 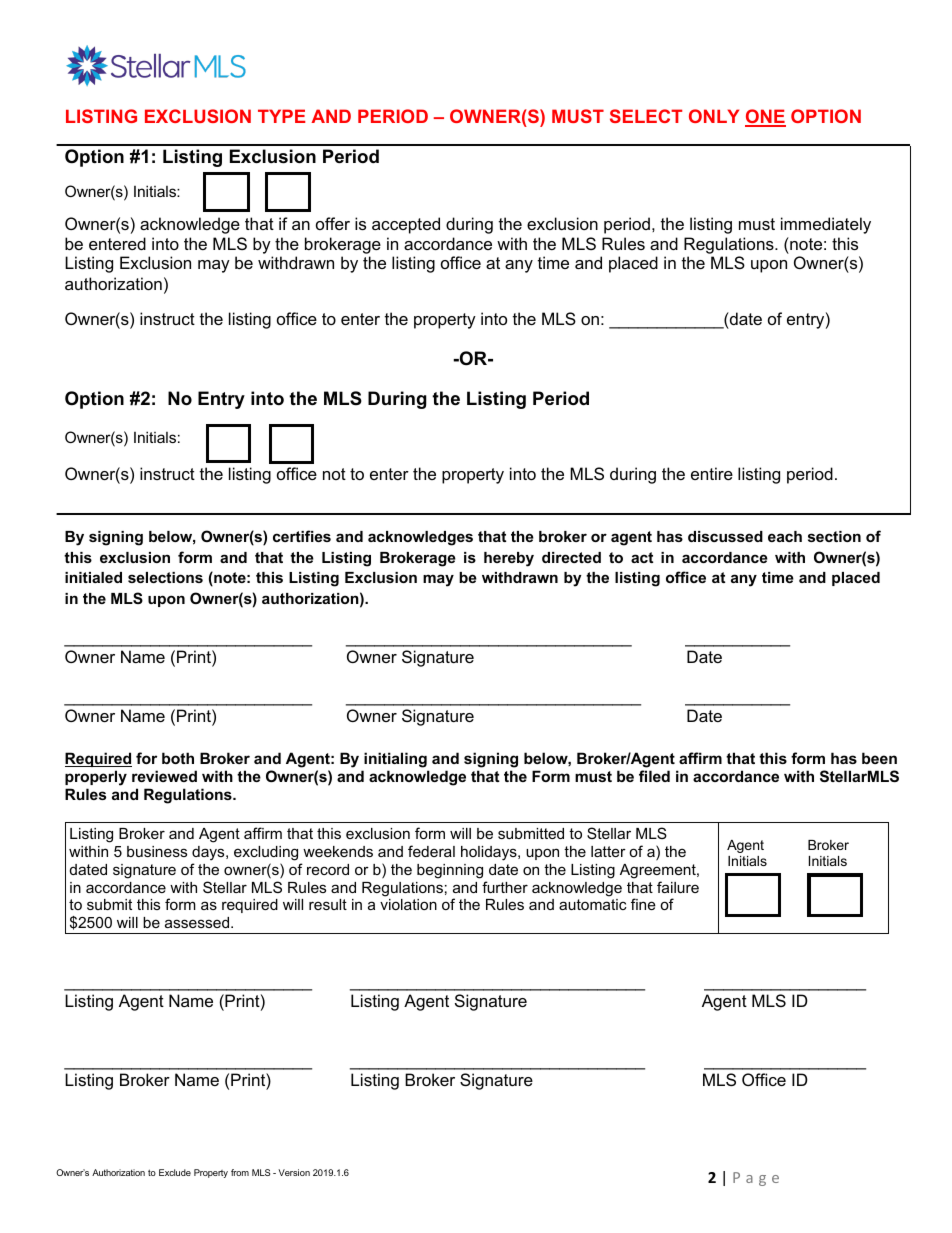 What do you see at coordinates (756, 1179) in the screenshot?
I see `Page` at bounding box center [756, 1179].
